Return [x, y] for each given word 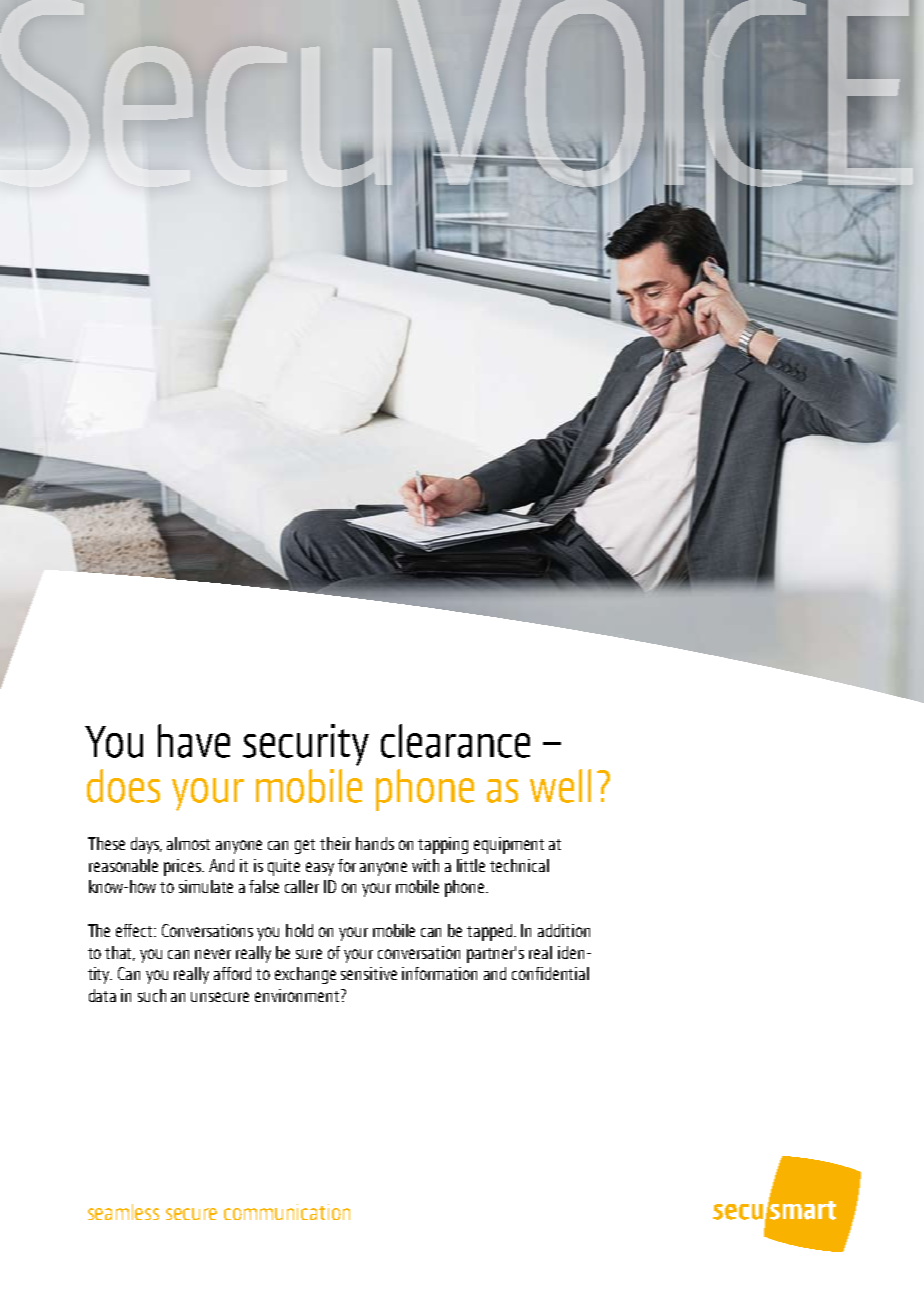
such [152, 995]
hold [299, 930]
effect [135, 930]
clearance [455, 741]
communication [287, 1212]
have [194, 741]
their [335, 843]
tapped [491, 932]
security [306, 745]
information [439, 973]
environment [298, 995]
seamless [123, 1212]
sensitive [369, 973]
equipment [509, 845]
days [146, 845]
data [102, 995]
